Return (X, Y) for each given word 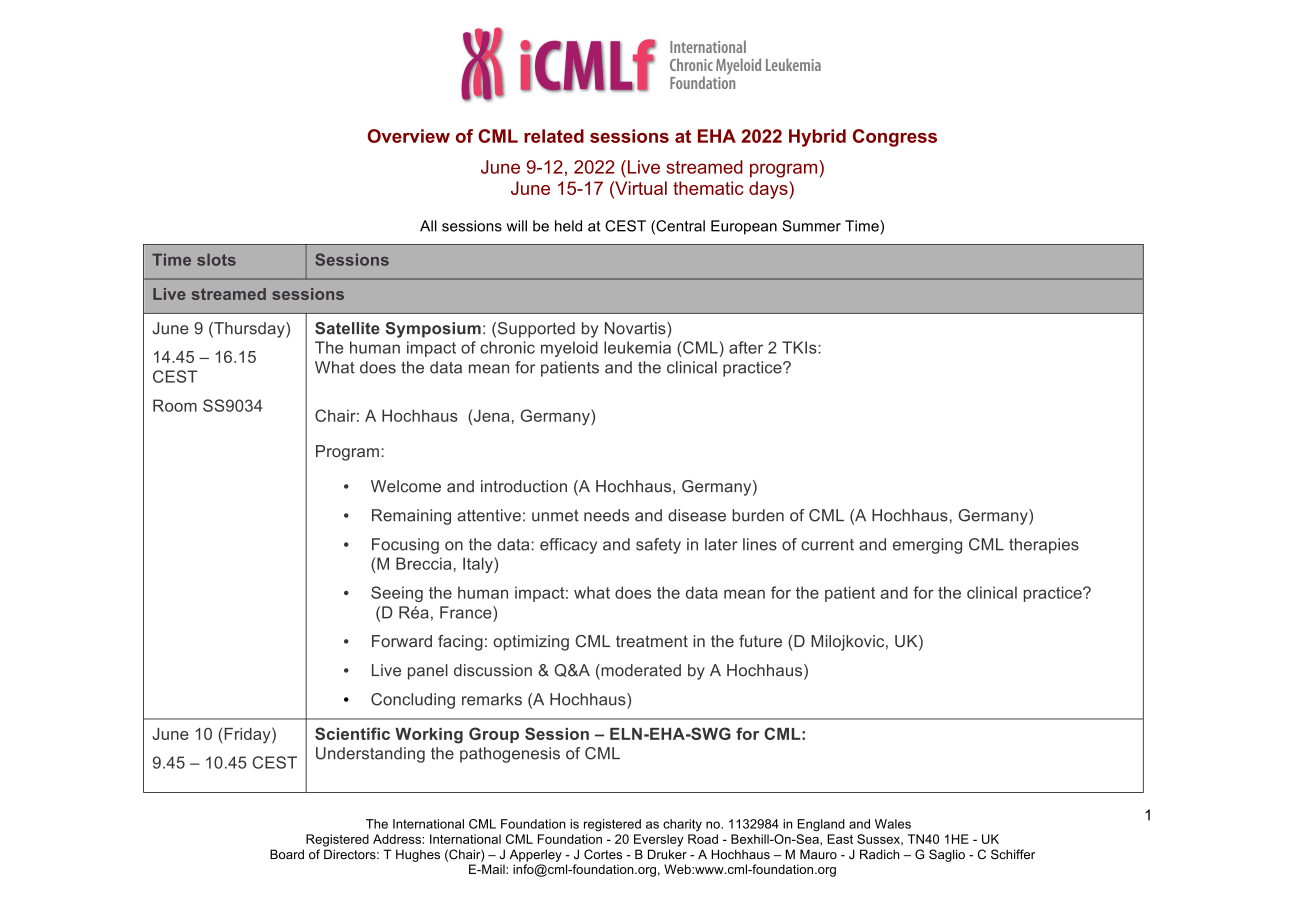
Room (175, 405)
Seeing (397, 594)
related (554, 136)
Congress (895, 138)
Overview (408, 136)
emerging (927, 546)
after (746, 347)
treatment (652, 641)
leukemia (637, 347)
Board (287, 854)
